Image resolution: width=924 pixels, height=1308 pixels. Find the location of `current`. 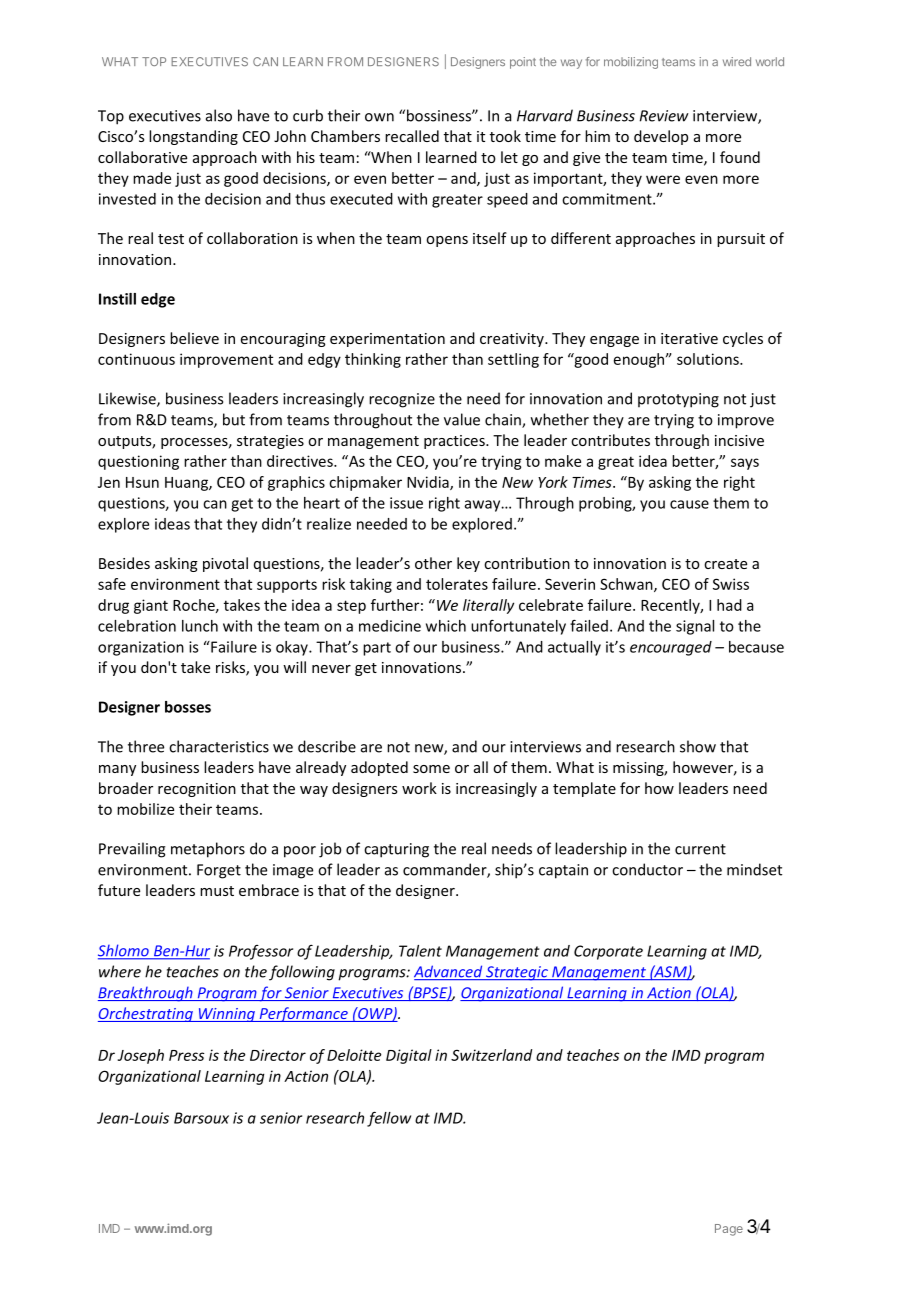

current is located at coordinates (700, 849).
